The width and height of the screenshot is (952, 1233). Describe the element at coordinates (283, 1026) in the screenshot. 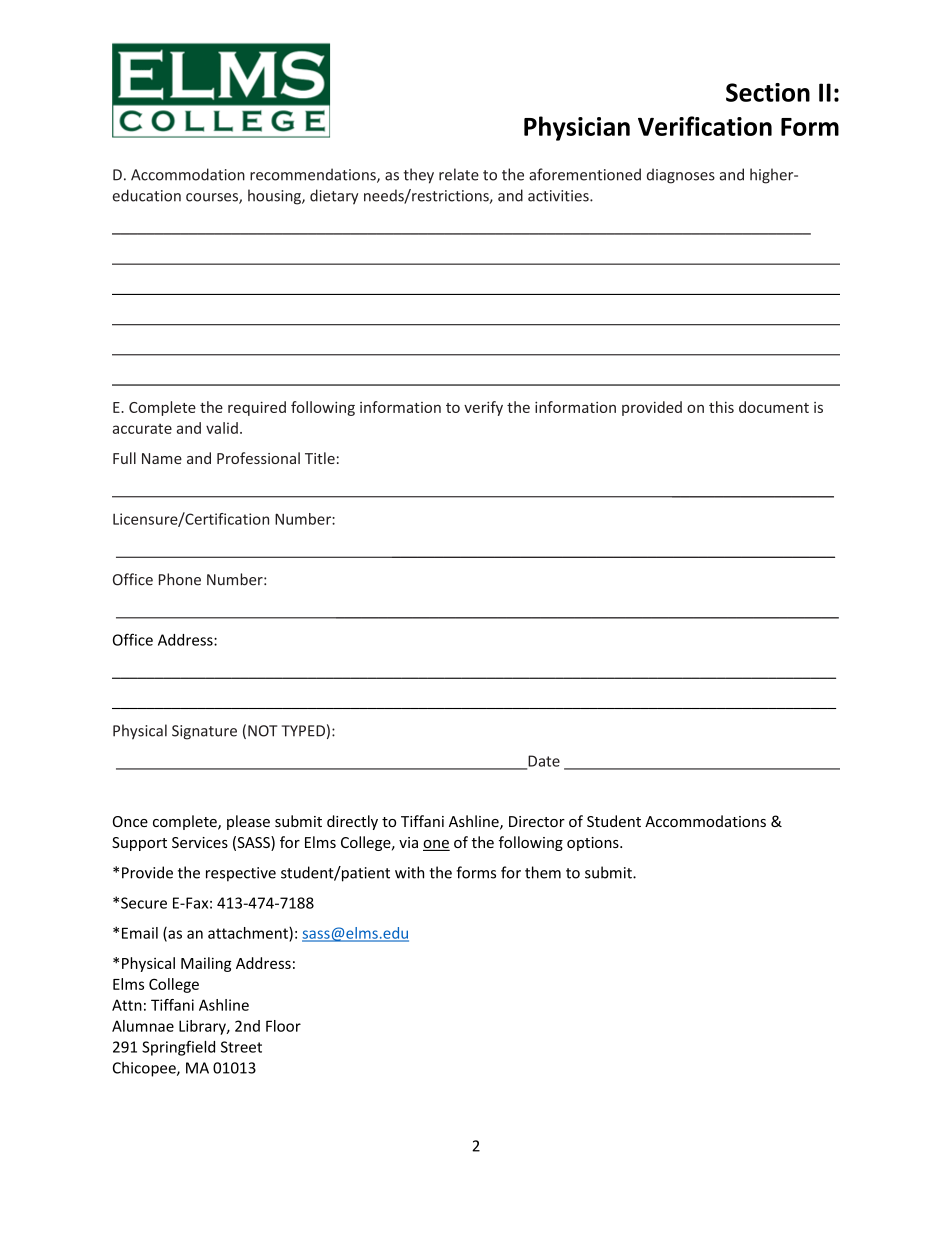

I see `Floor` at that location.
